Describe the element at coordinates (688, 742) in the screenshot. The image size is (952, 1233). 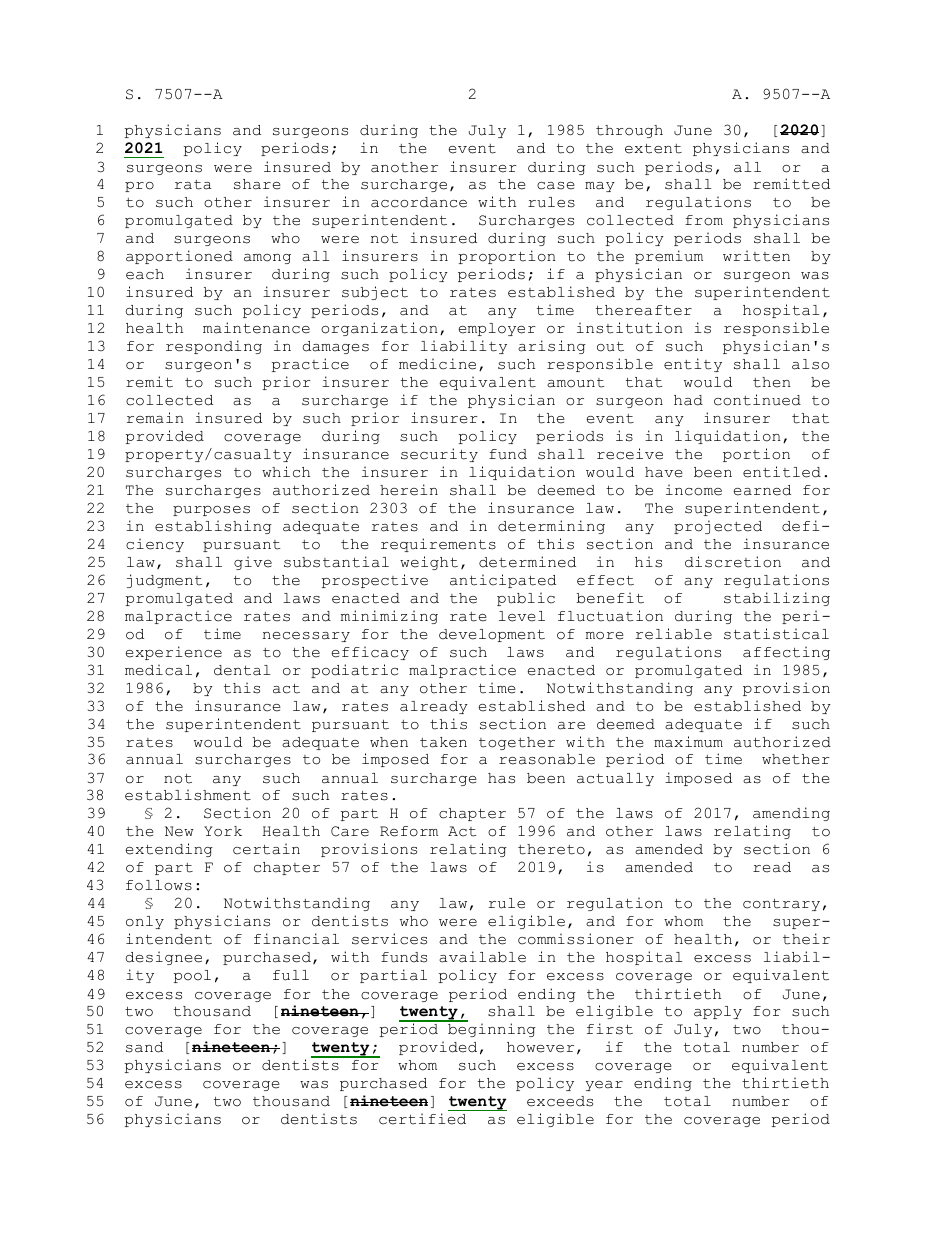
I see `maximum` at that location.
